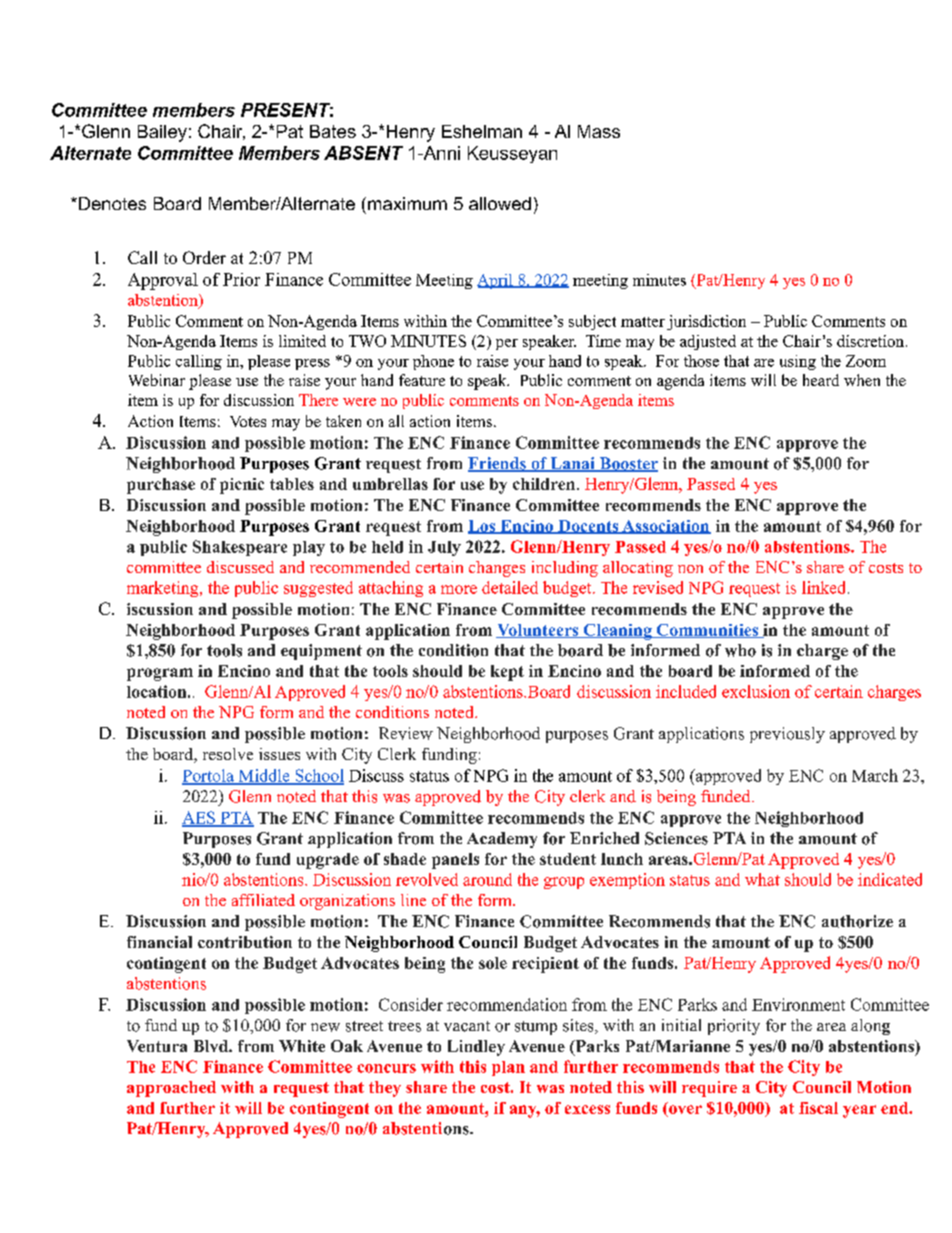  What do you see at coordinates (787, 735) in the screenshot?
I see `previously` at bounding box center [787, 735].
